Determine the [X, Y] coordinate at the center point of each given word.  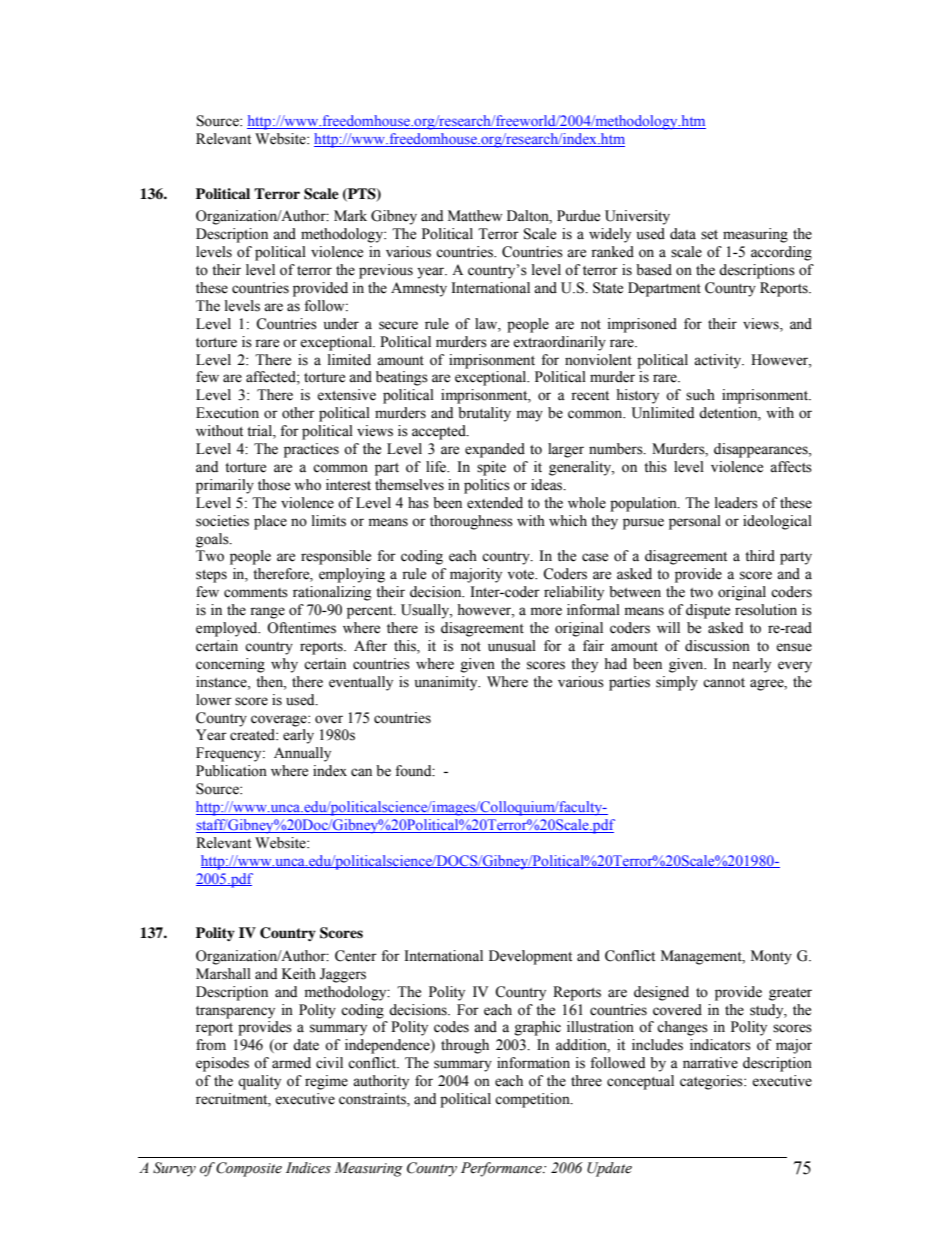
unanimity [447, 683]
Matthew [475, 216]
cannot [724, 683]
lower [214, 700]
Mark [350, 216]
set [709, 235]
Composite [249, 1169]
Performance [502, 1169]
